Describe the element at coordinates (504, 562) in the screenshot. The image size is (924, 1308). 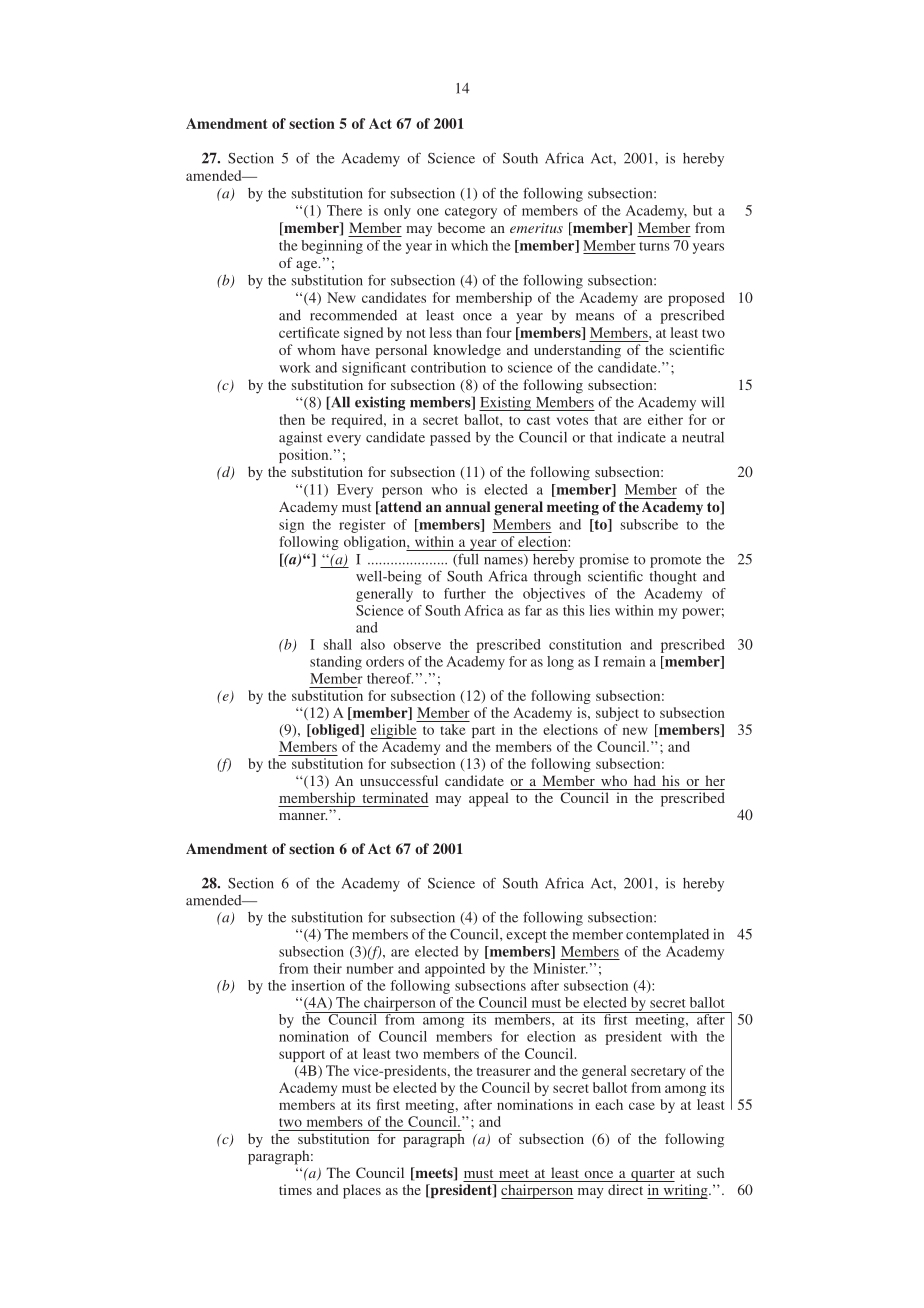
I see `names` at that location.
